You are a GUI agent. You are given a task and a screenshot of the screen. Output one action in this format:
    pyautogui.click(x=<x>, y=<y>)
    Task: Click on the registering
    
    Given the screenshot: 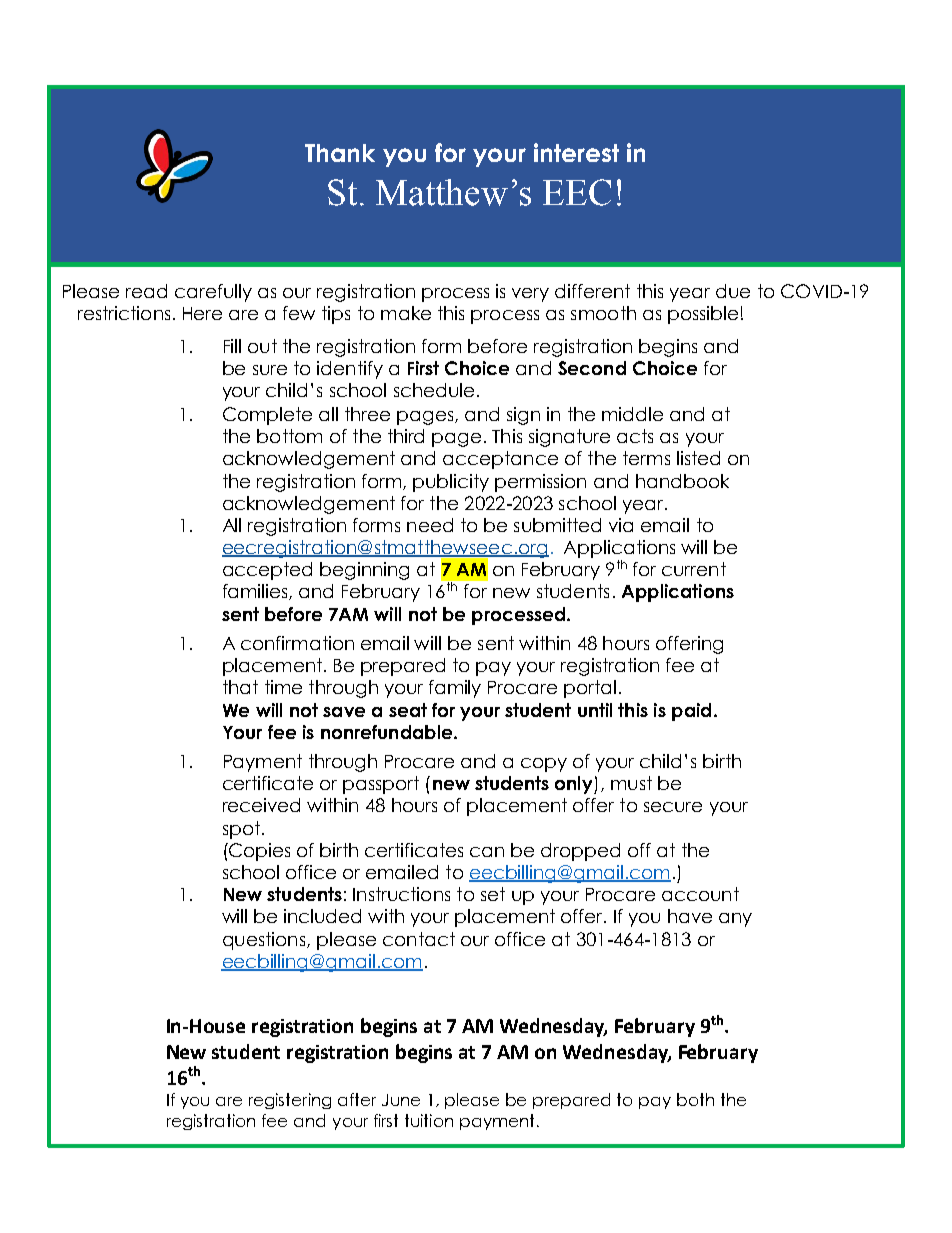 What is the action you would take?
    pyautogui.click(x=290, y=1101)
